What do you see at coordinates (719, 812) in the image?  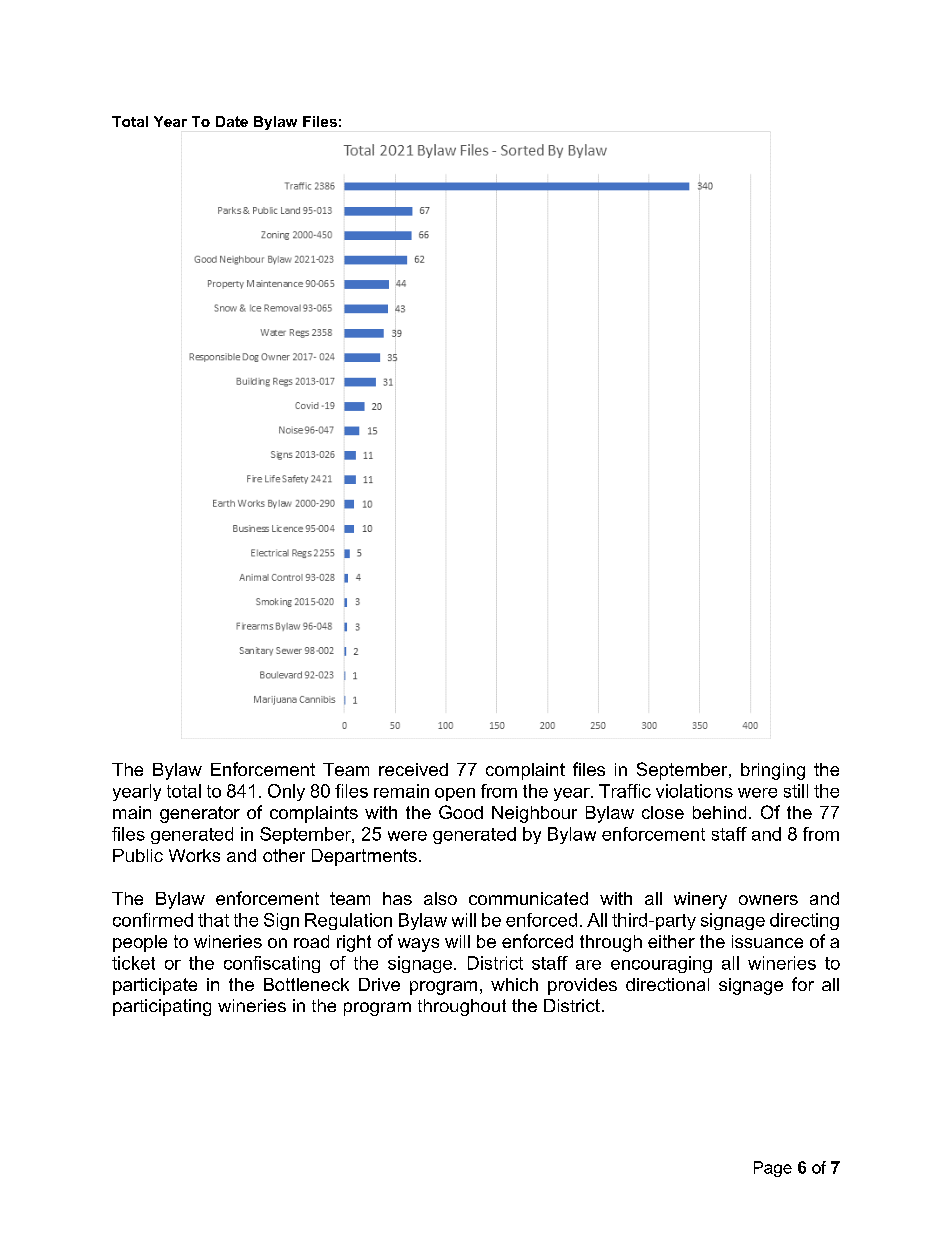 I see `behind` at bounding box center [719, 812].
